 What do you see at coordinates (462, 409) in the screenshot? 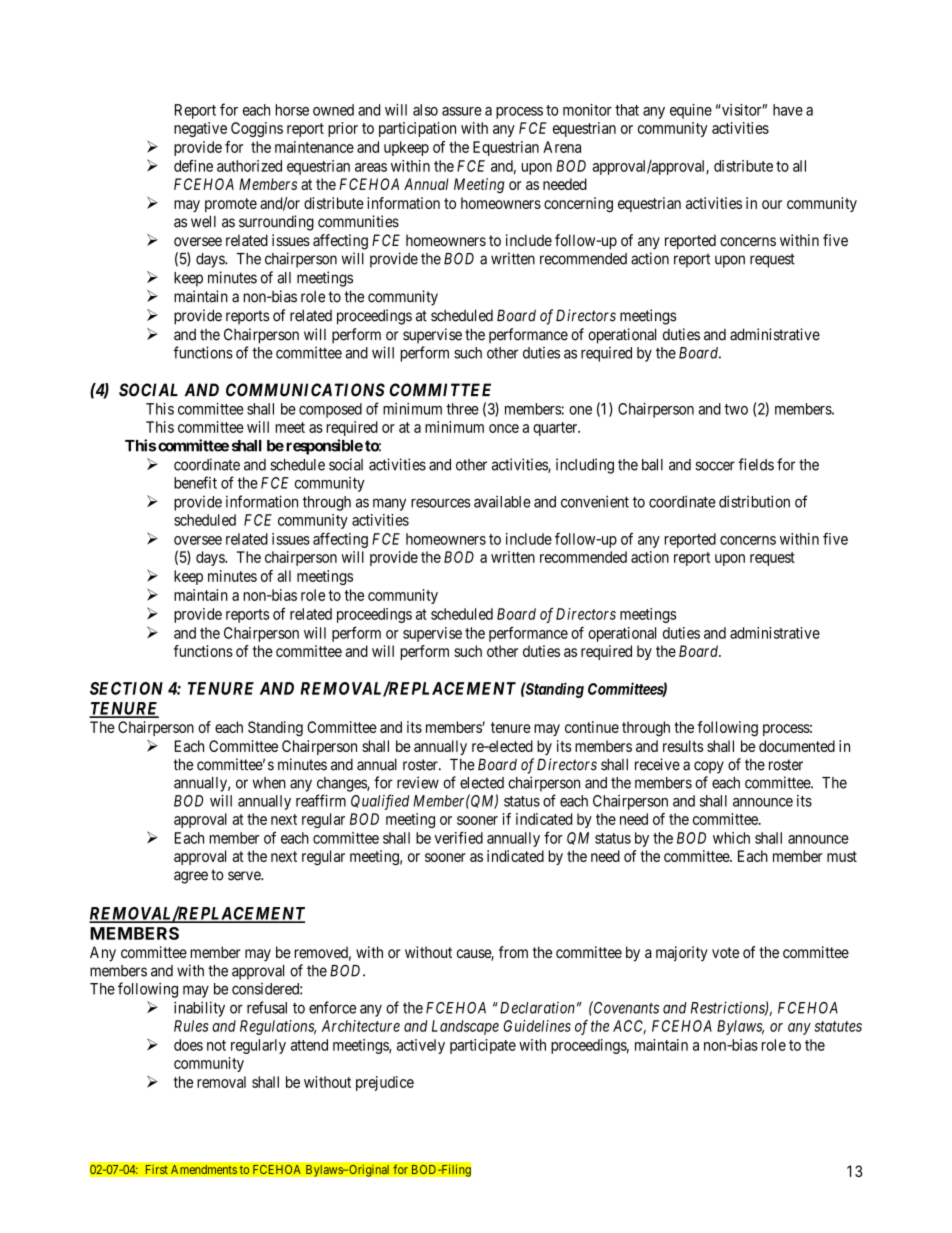
I see `three` at bounding box center [462, 409].
